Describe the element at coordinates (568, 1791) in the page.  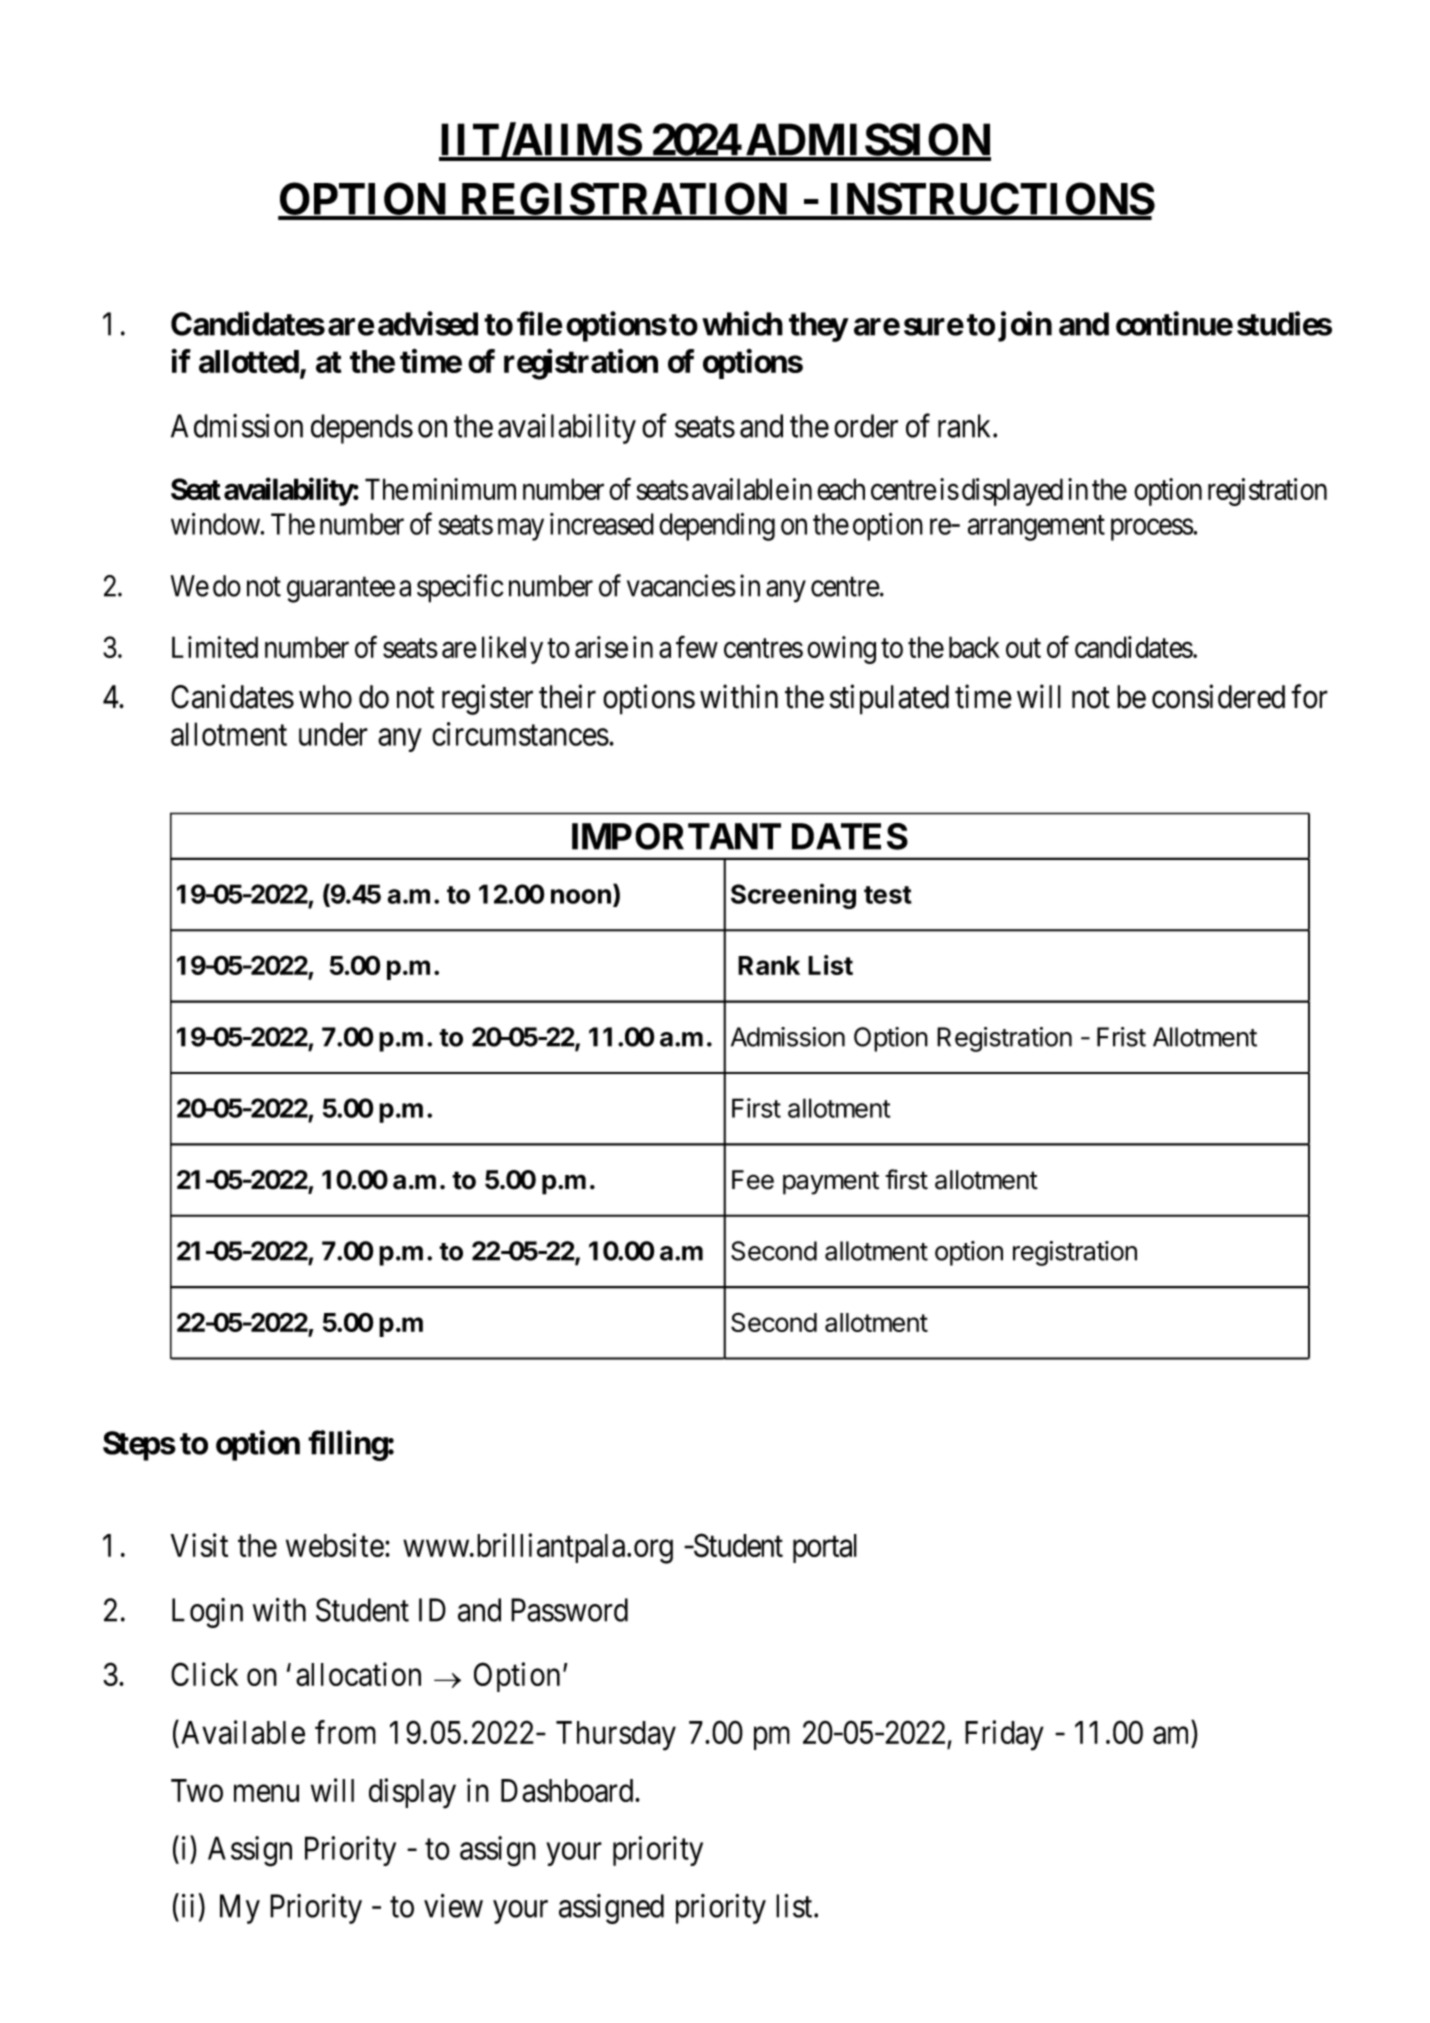
I see `Dashboard` at that location.
